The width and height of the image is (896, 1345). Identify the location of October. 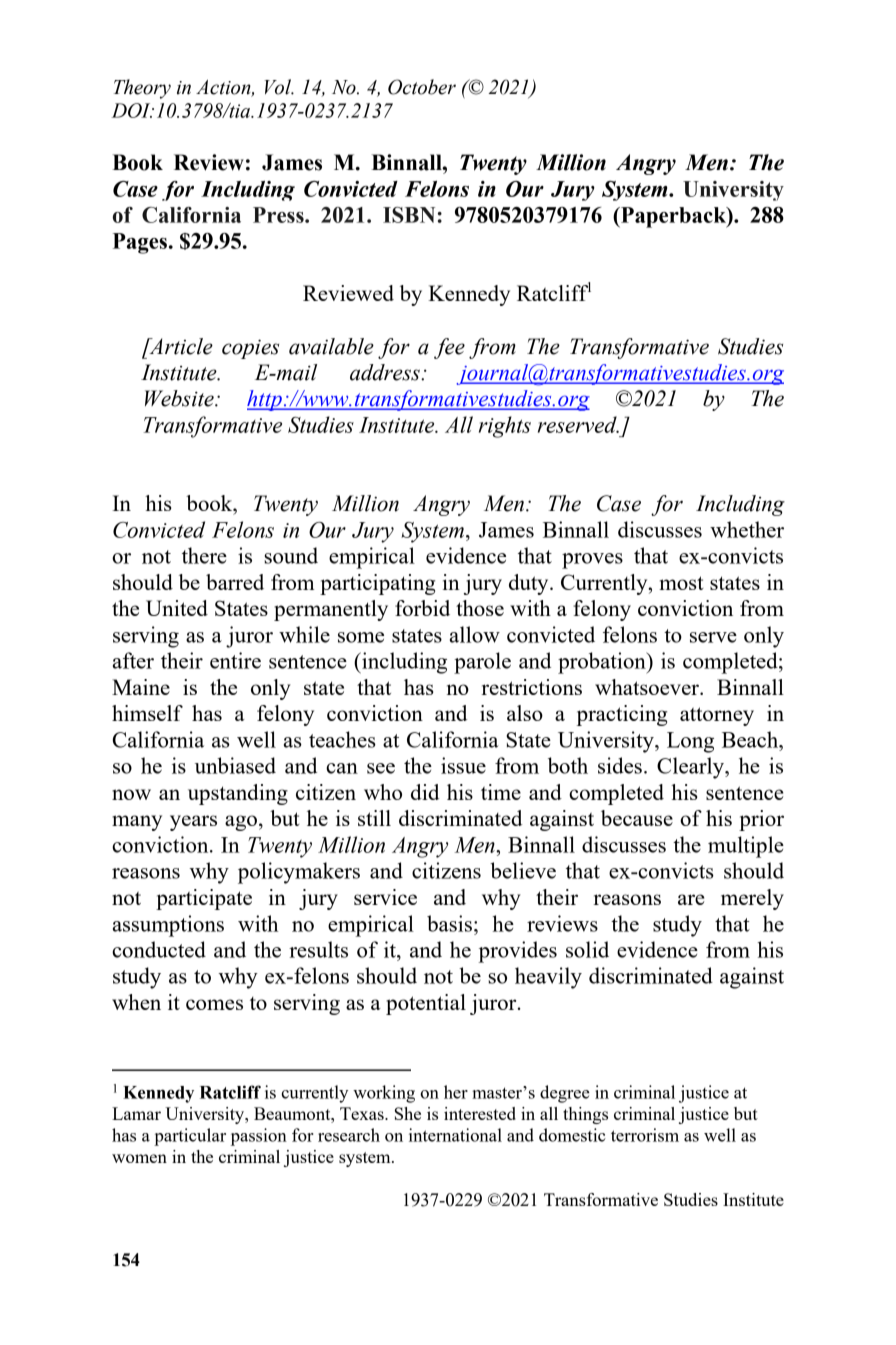
(422, 87).
